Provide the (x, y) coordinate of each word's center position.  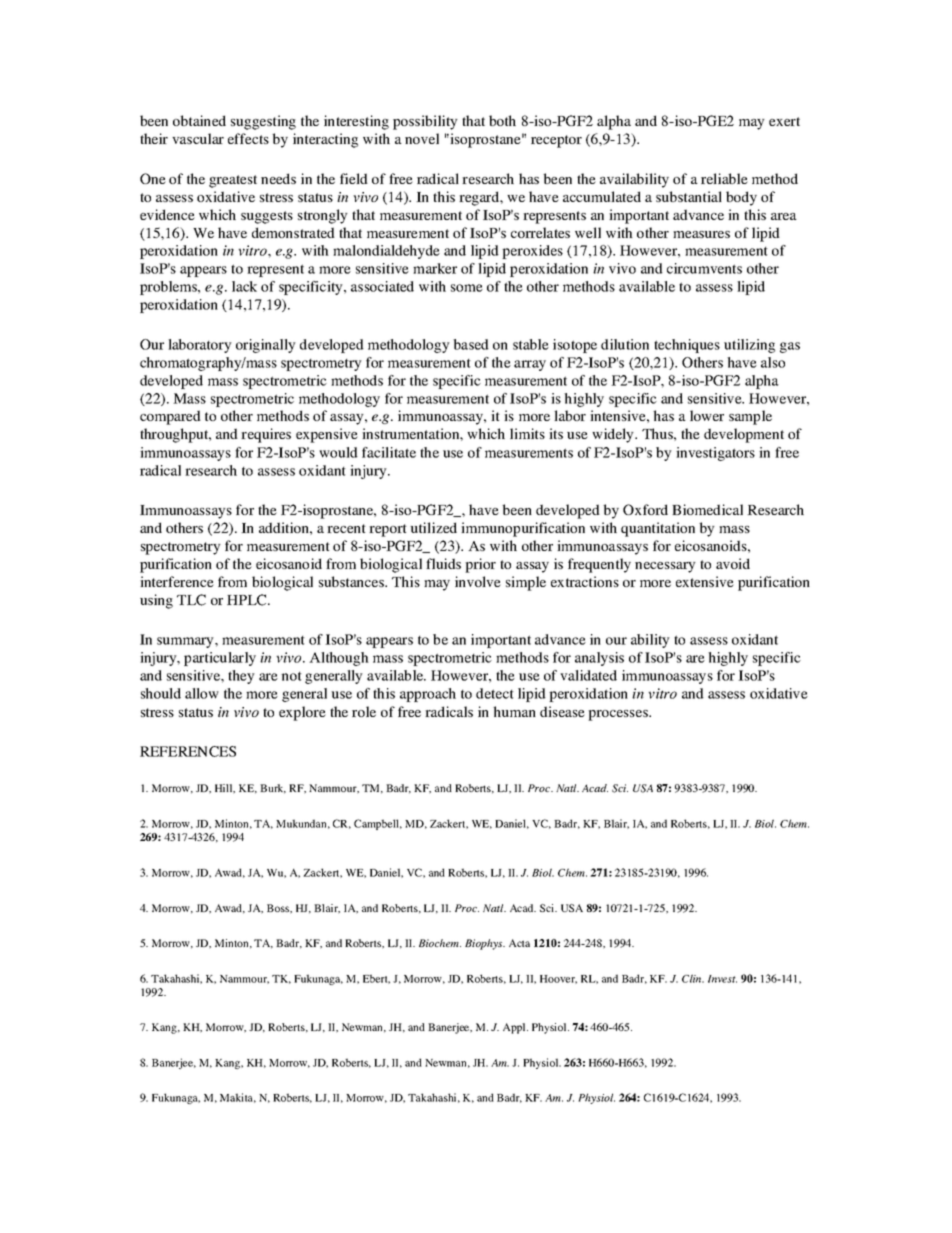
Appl (515, 1028)
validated (588, 675)
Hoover (558, 979)
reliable (724, 178)
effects (248, 138)
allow (202, 693)
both (502, 120)
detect (495, 693)
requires (266, 435)
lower (707, 415)
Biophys (485, 944)
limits (527, 433)
